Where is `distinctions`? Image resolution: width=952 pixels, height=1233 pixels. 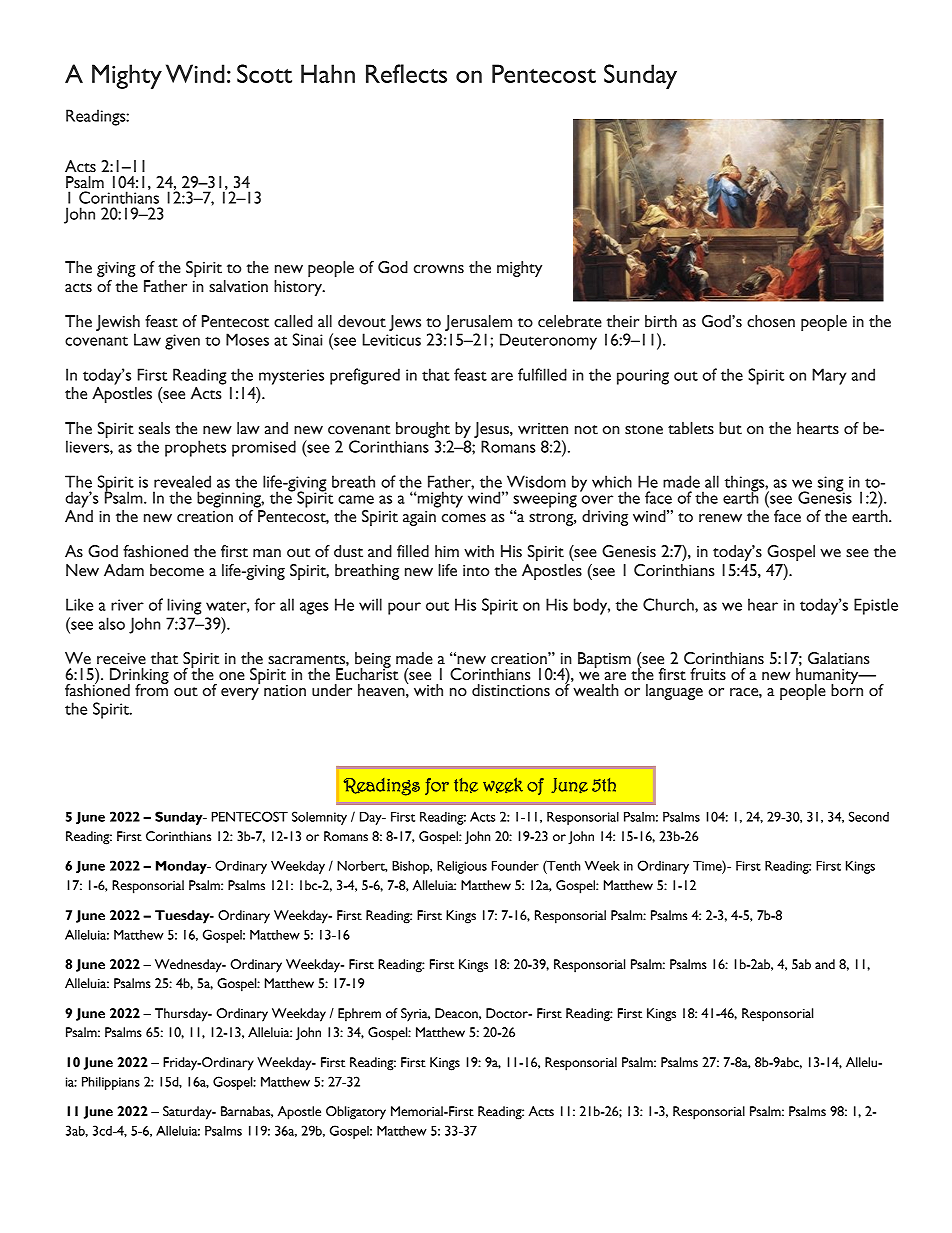 distinctions is located at coordinates (511, 690).
